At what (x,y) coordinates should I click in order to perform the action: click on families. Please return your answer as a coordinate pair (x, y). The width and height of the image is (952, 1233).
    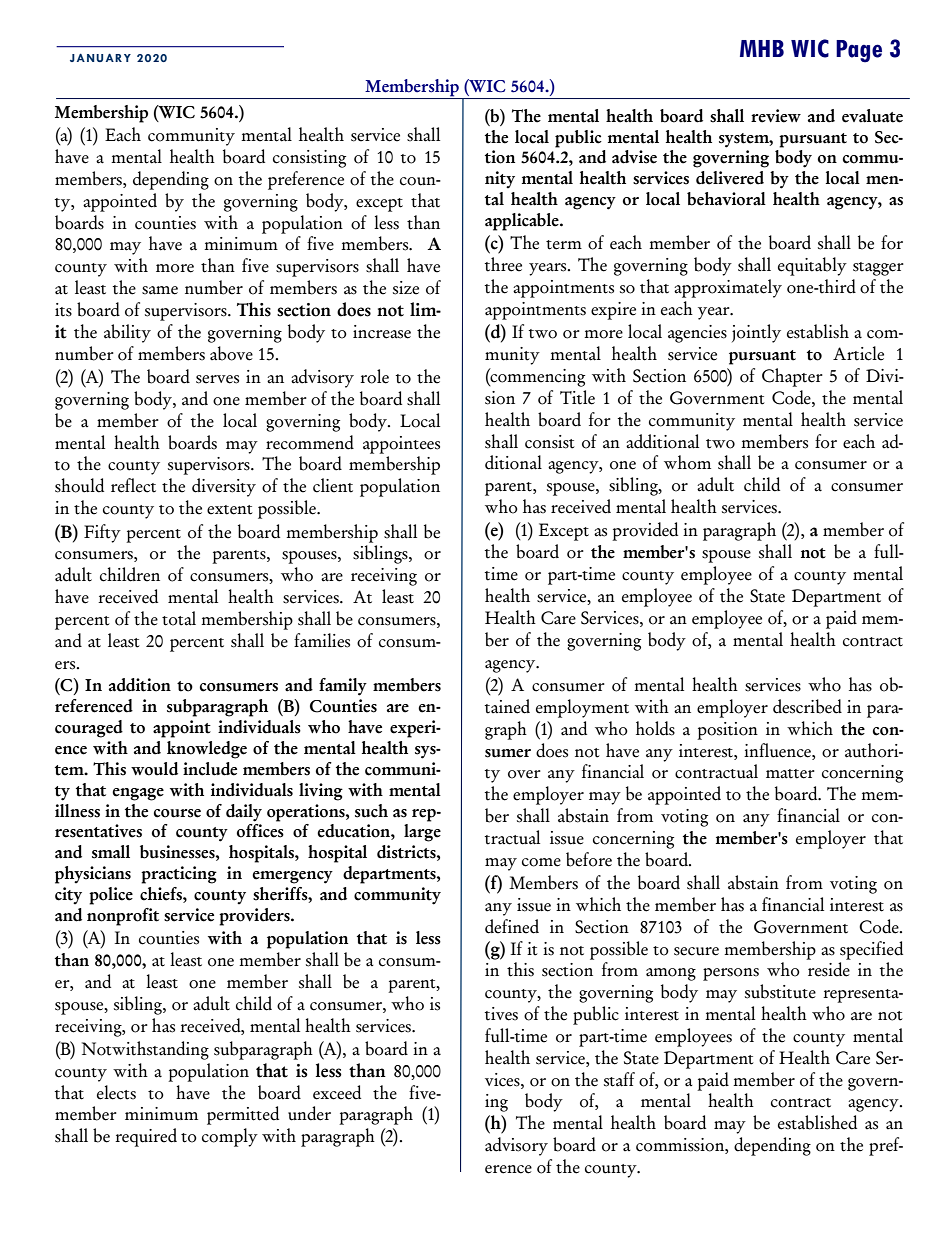
    Looking at the image, I should click on (322, 640).
